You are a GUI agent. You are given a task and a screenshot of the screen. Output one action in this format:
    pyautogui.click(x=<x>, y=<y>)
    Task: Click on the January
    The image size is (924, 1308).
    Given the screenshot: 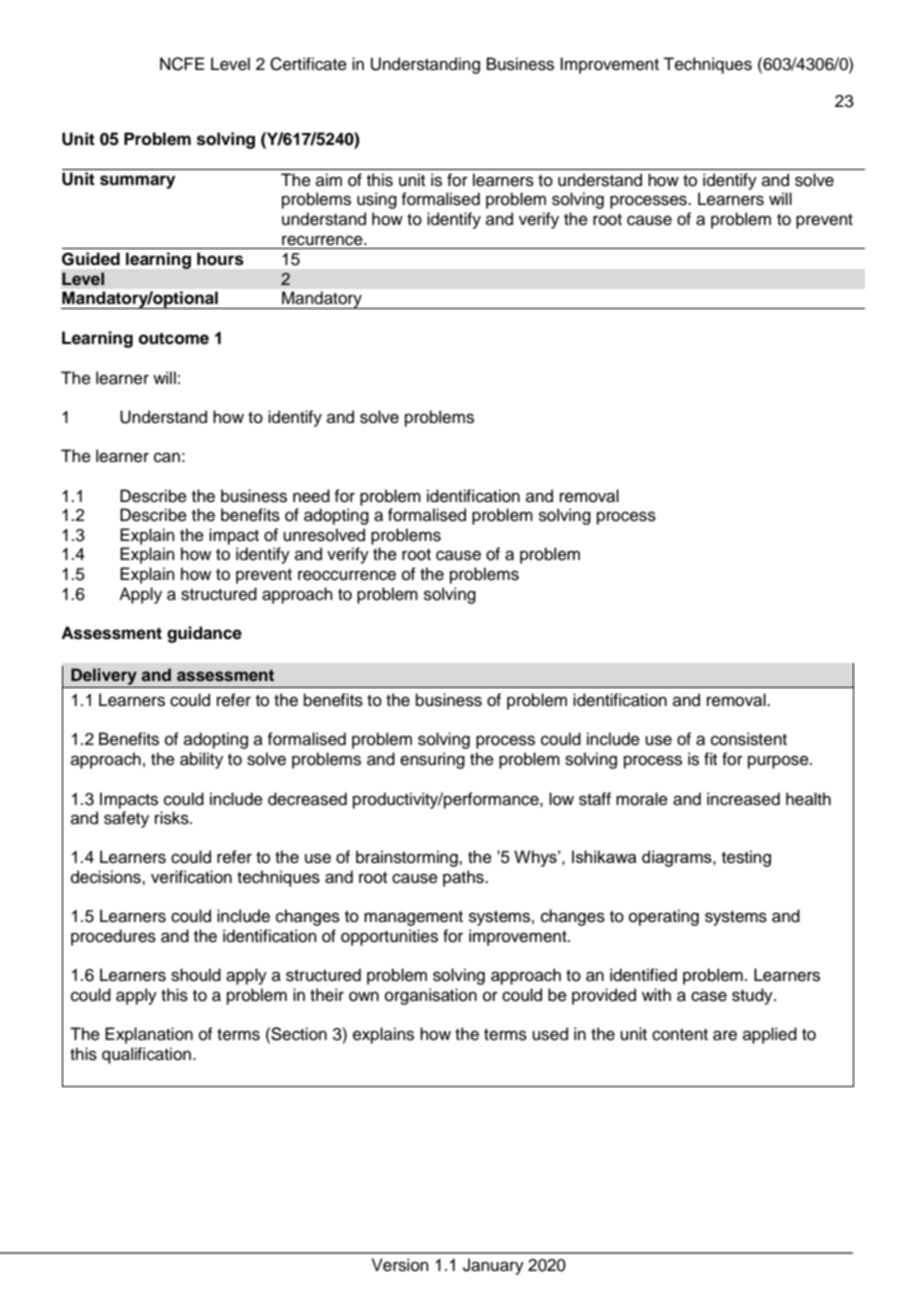 What is the action you would take?
    pyautogui.click(x=493, y=1266)
